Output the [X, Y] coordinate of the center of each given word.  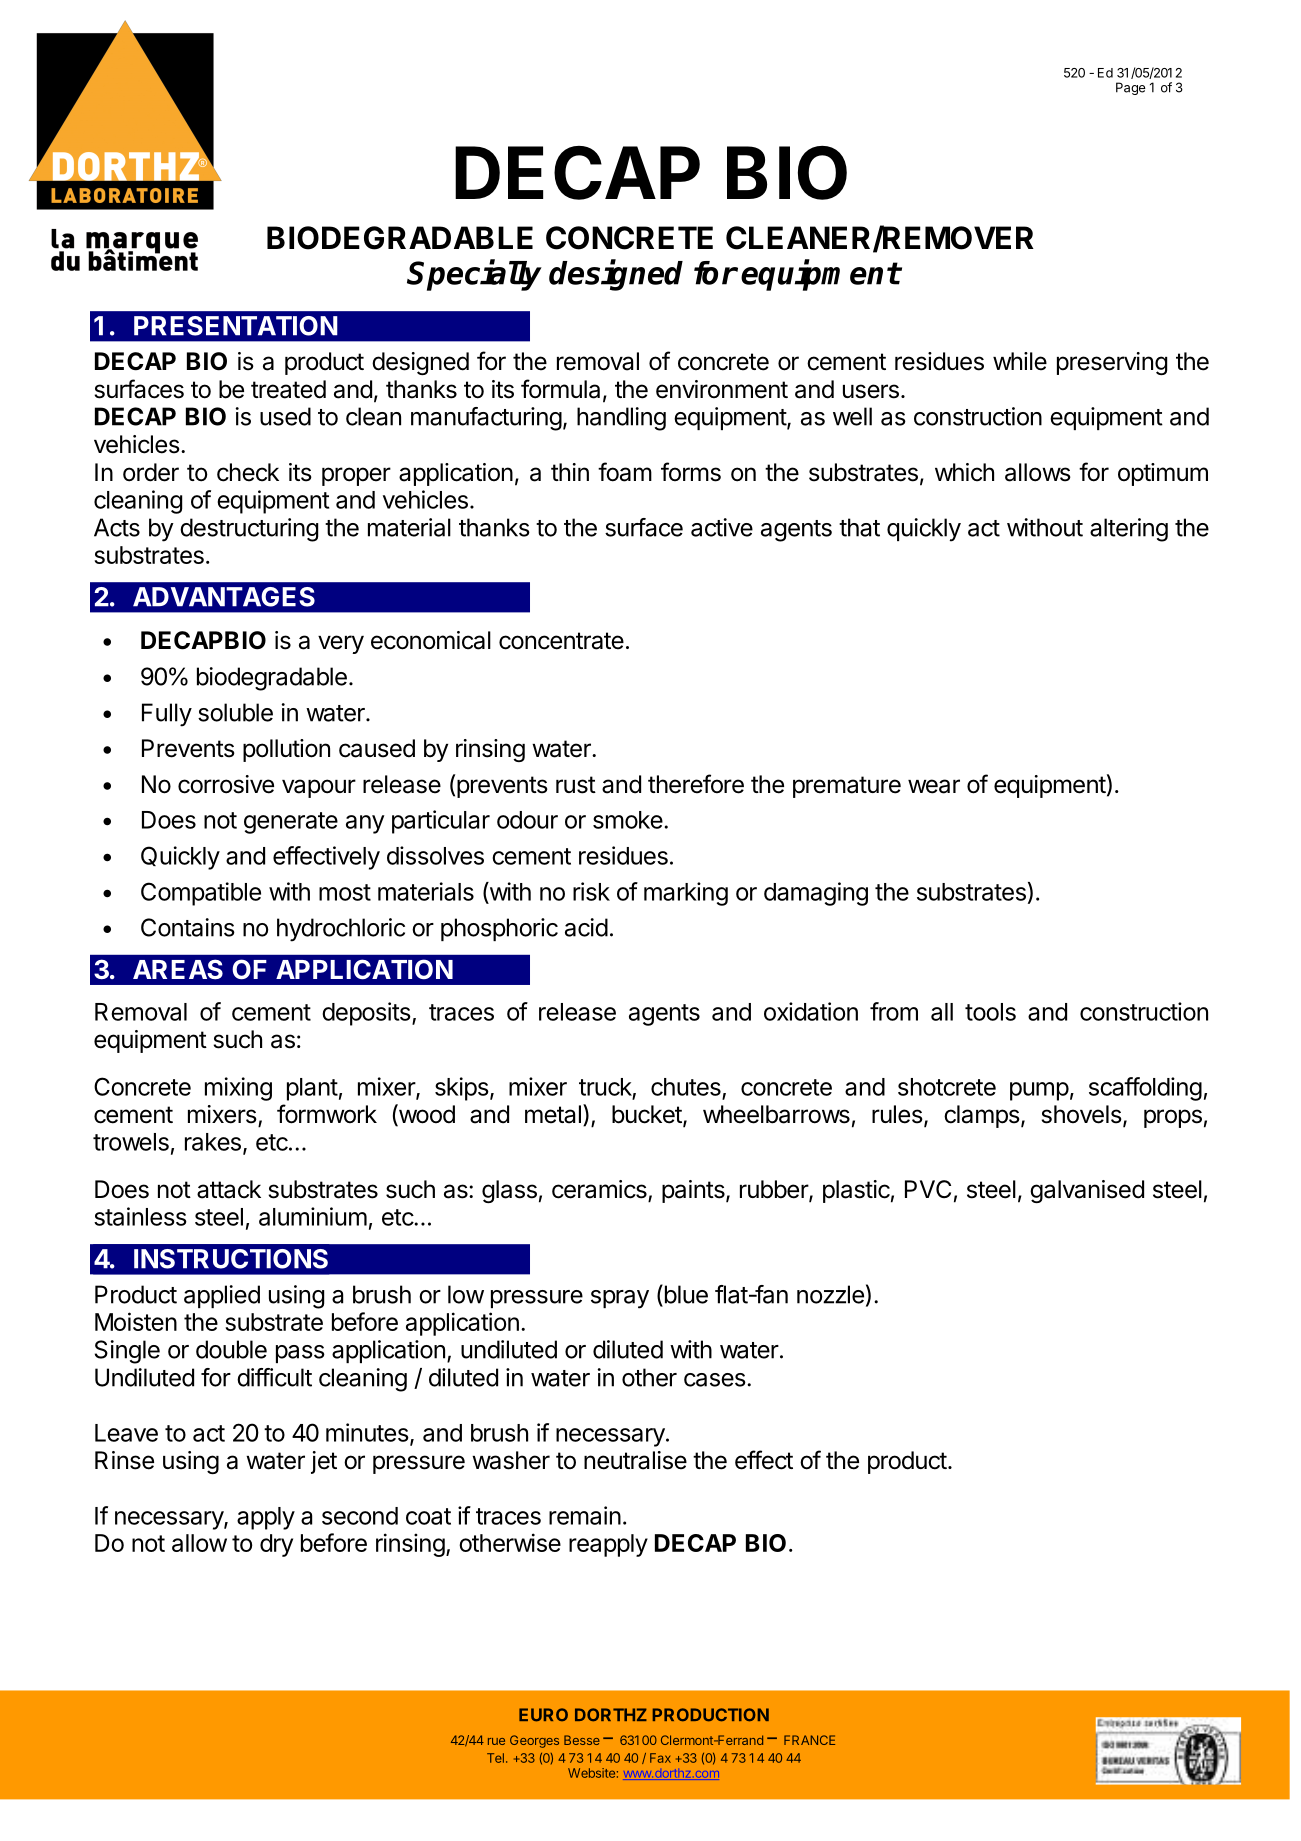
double [231, 1349]
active [722, 527]
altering [1129, 530]
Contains [188, 927]
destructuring [249, 530]
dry [276, 1545]
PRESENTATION [236, 326]
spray [620, 1299]
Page [1131, 88]
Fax [660, 1758]
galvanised [1087, 1191]
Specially [474, 275]
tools [990, 1012]
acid [586, 927]
